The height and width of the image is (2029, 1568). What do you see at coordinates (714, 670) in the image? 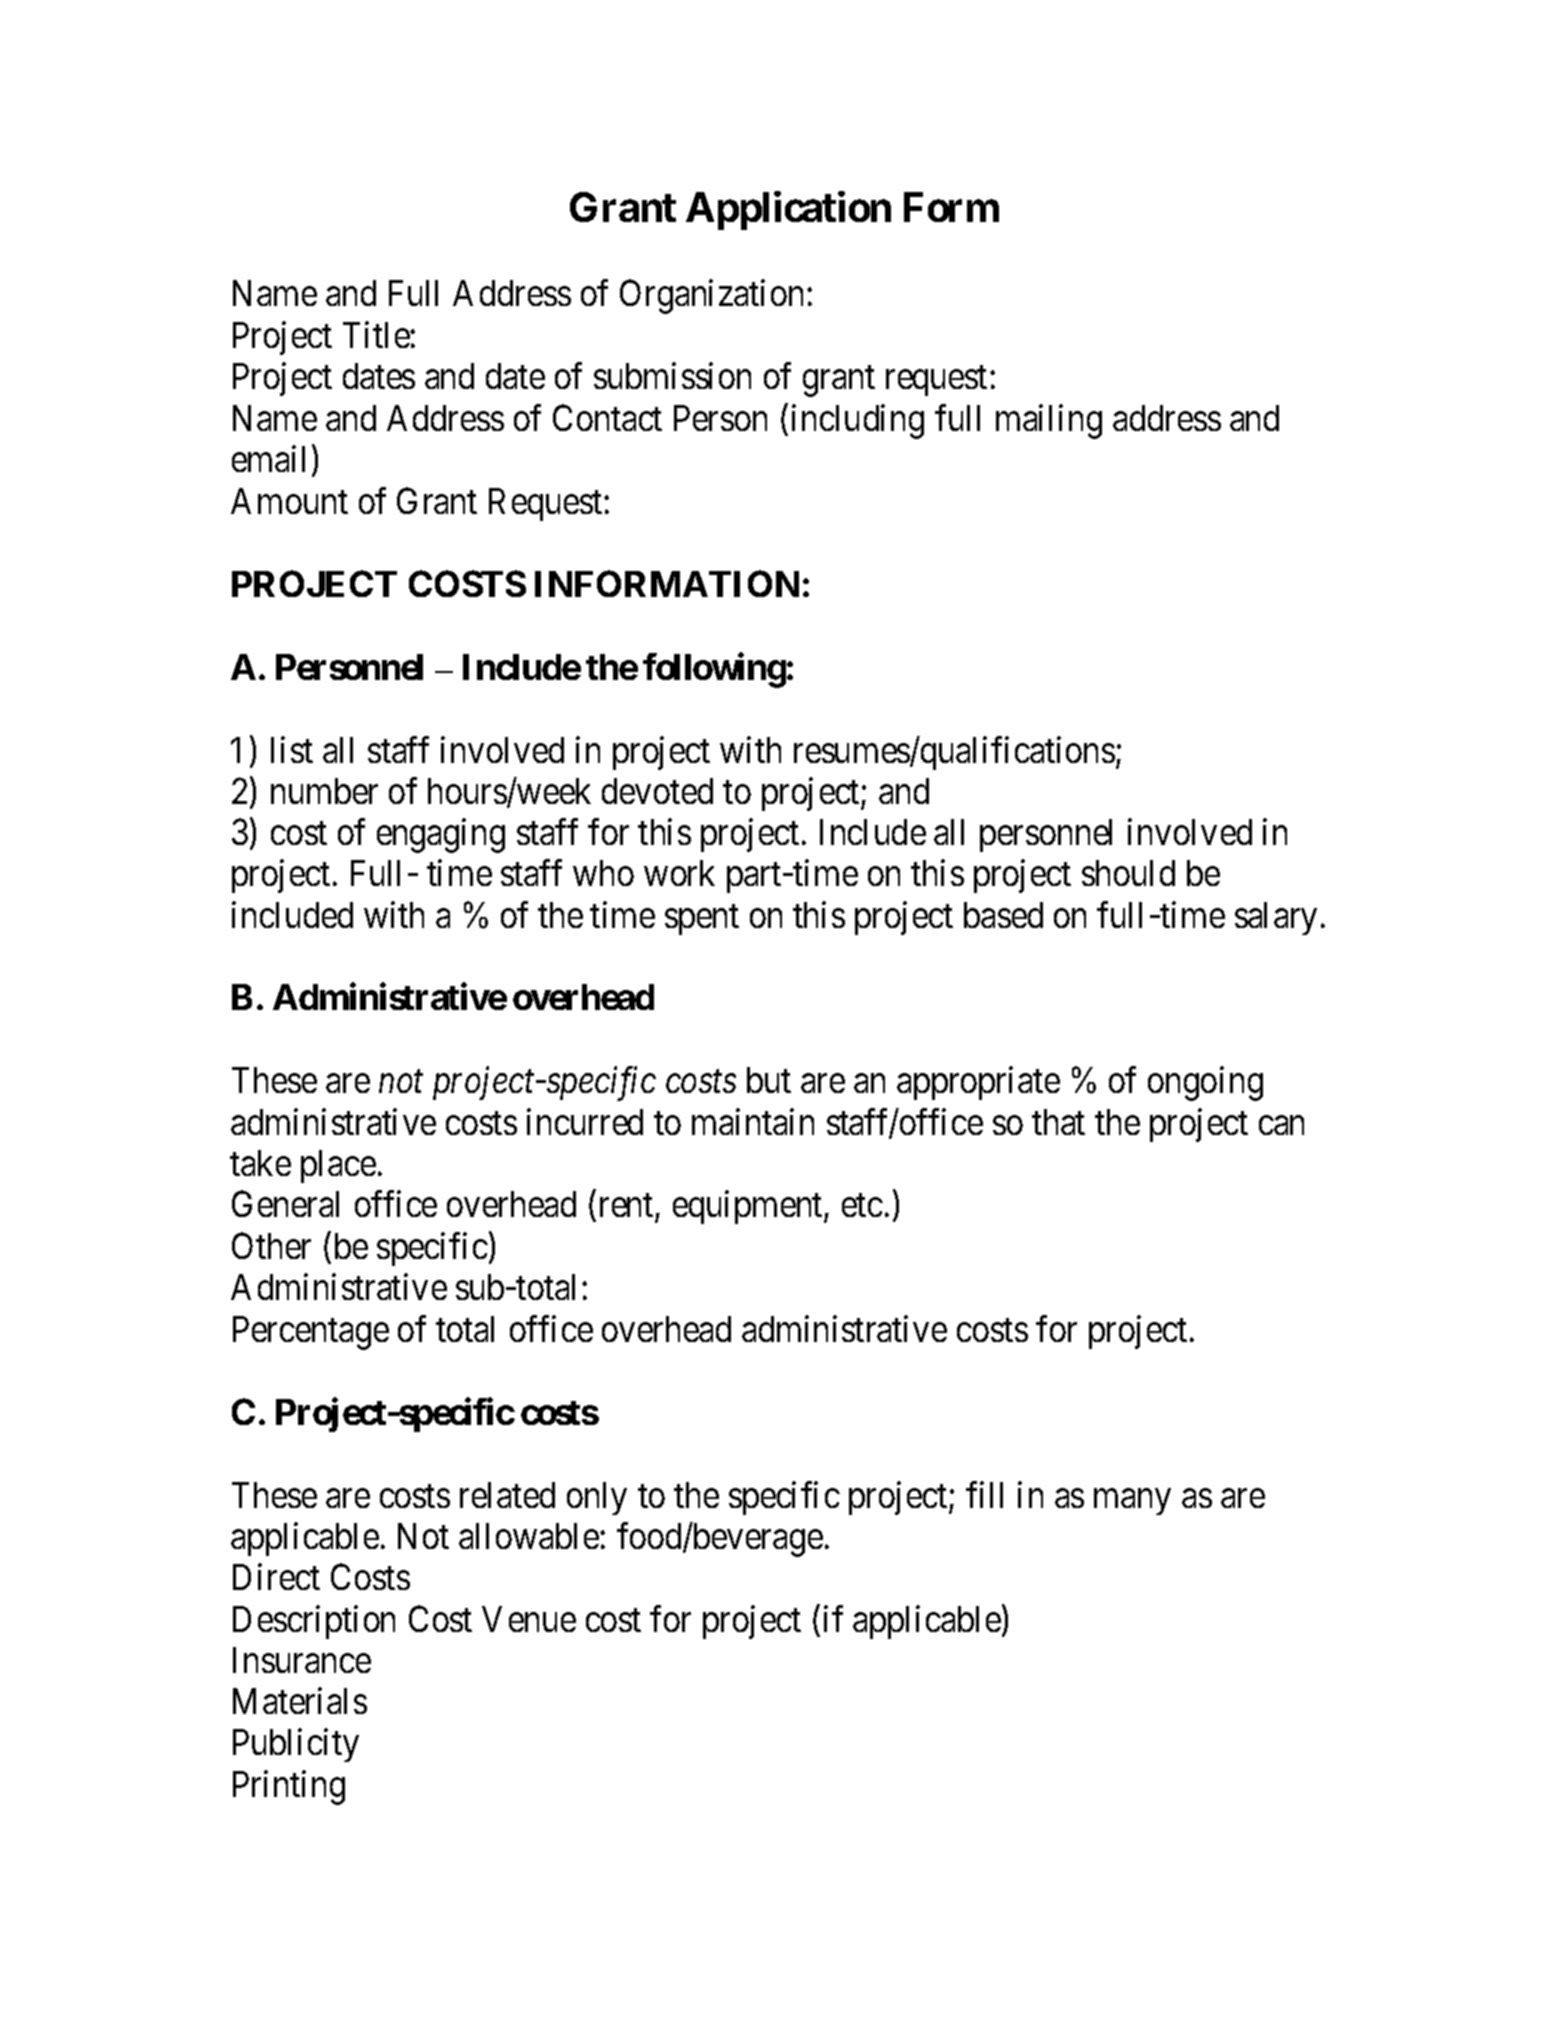
I see `following` at bounding box center [714, 670].
